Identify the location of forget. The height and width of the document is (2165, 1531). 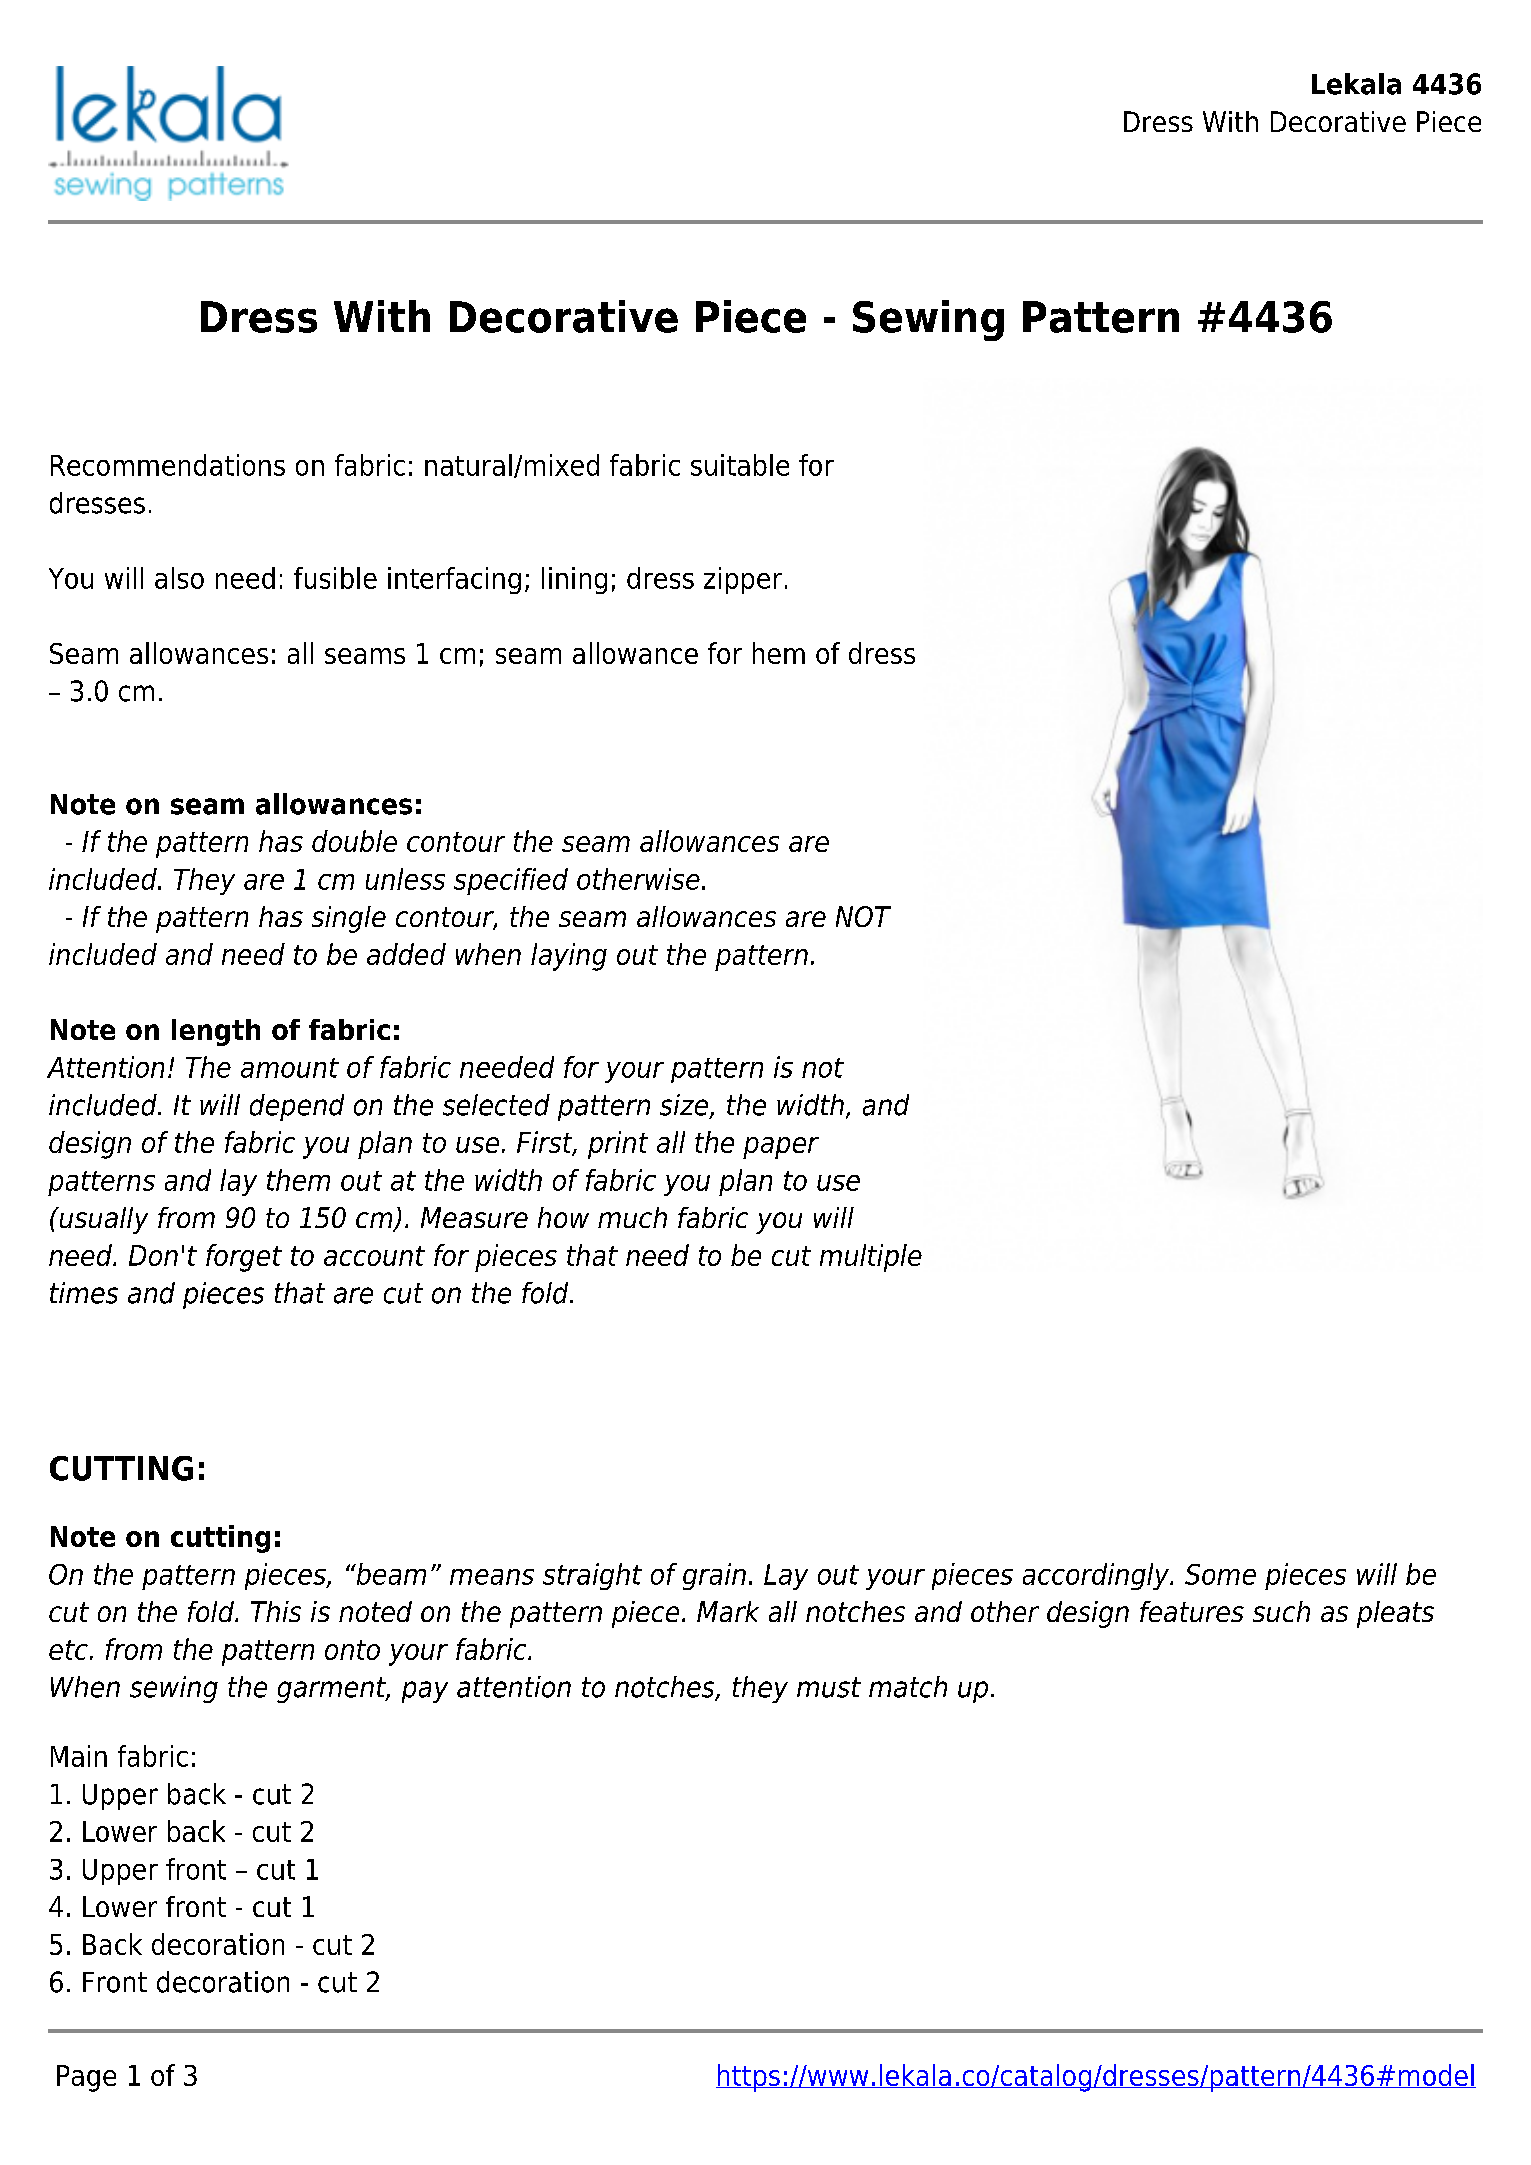
(244, 1258).
